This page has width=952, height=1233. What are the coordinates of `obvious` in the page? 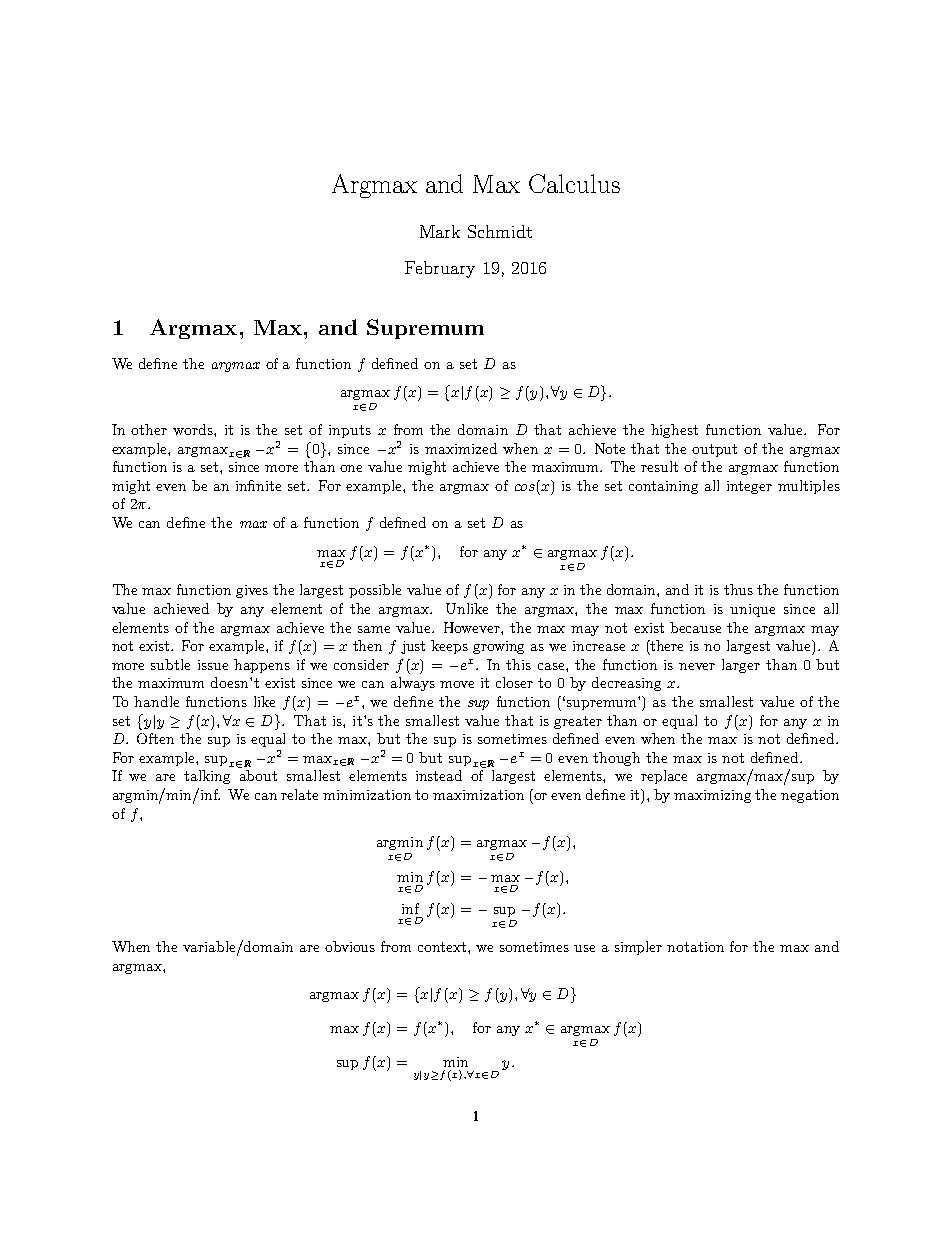 It's located at (350, 946).
